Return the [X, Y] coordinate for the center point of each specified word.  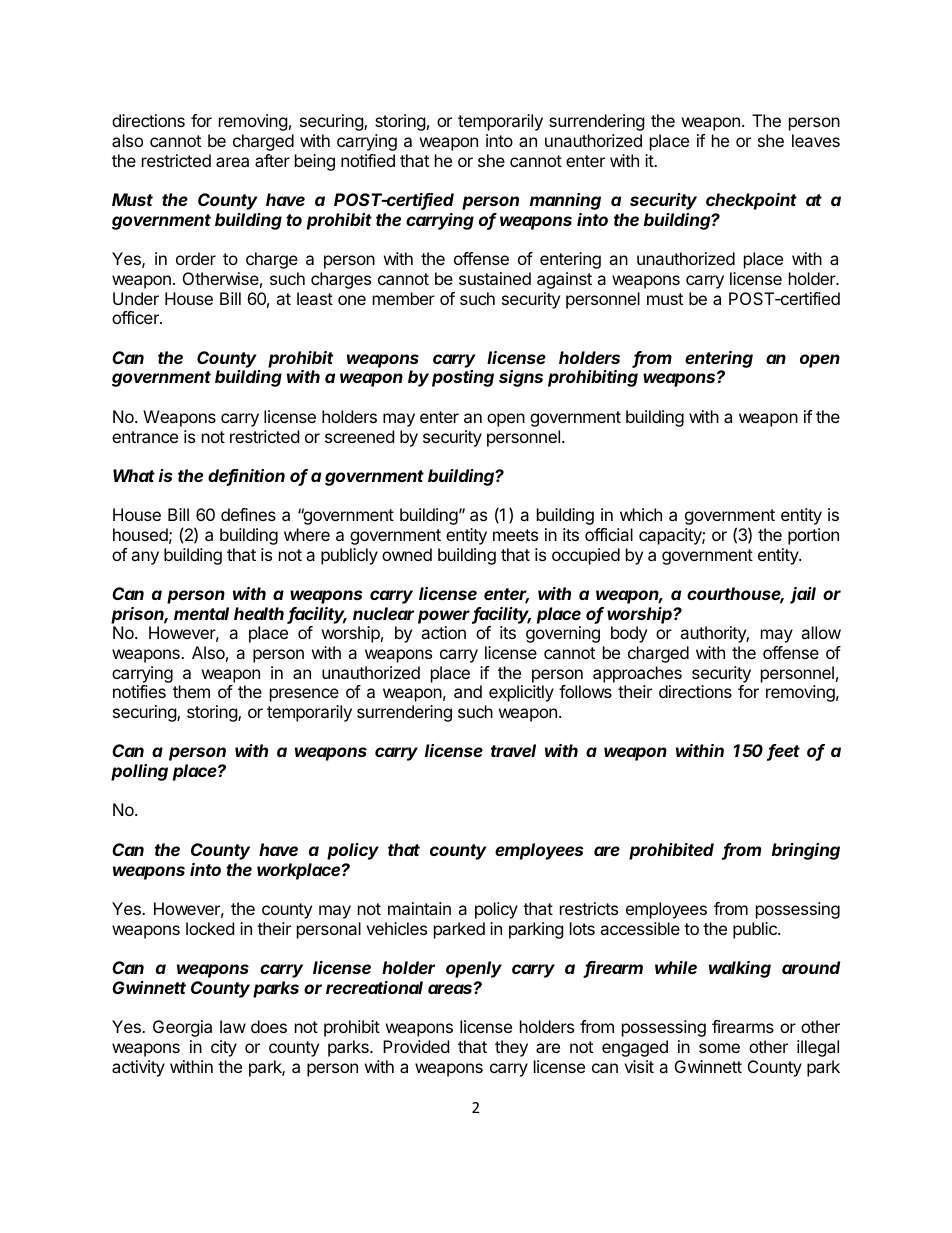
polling [139, 772]
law [233, 1026]
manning [565, 201]
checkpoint [751, 201]
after [272, 160]
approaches [637, 674]
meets [515, 535]
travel [513, 750]
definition [246, 477]
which [641, 514]
